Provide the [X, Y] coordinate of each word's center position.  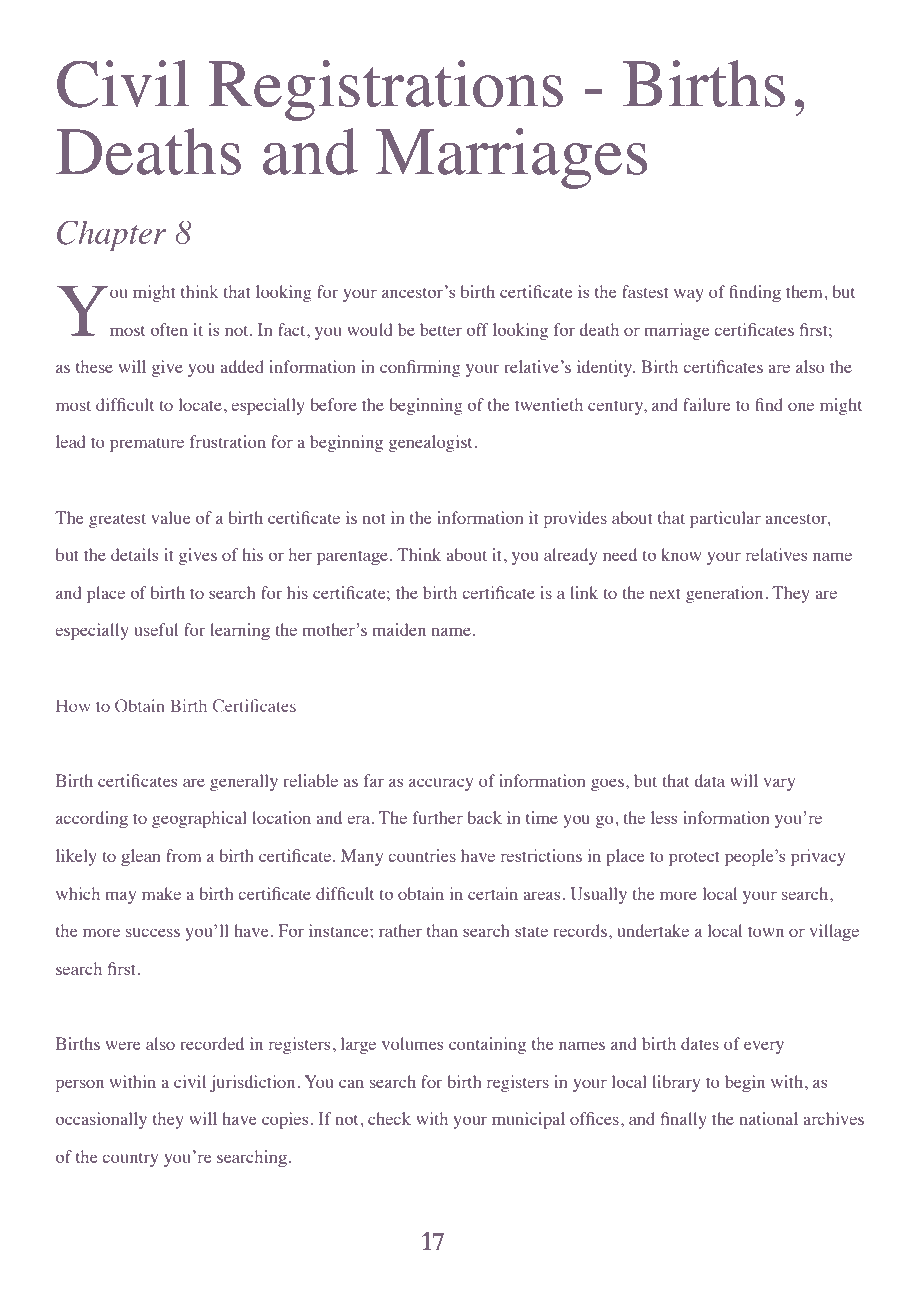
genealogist [430, 443]
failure [706, 404]
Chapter [111, 236]
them [805, 291]
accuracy [441, 784]
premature [147, 445]
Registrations [386, 90]
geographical [199, 819]
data [709, 780]
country [130, 1160]
